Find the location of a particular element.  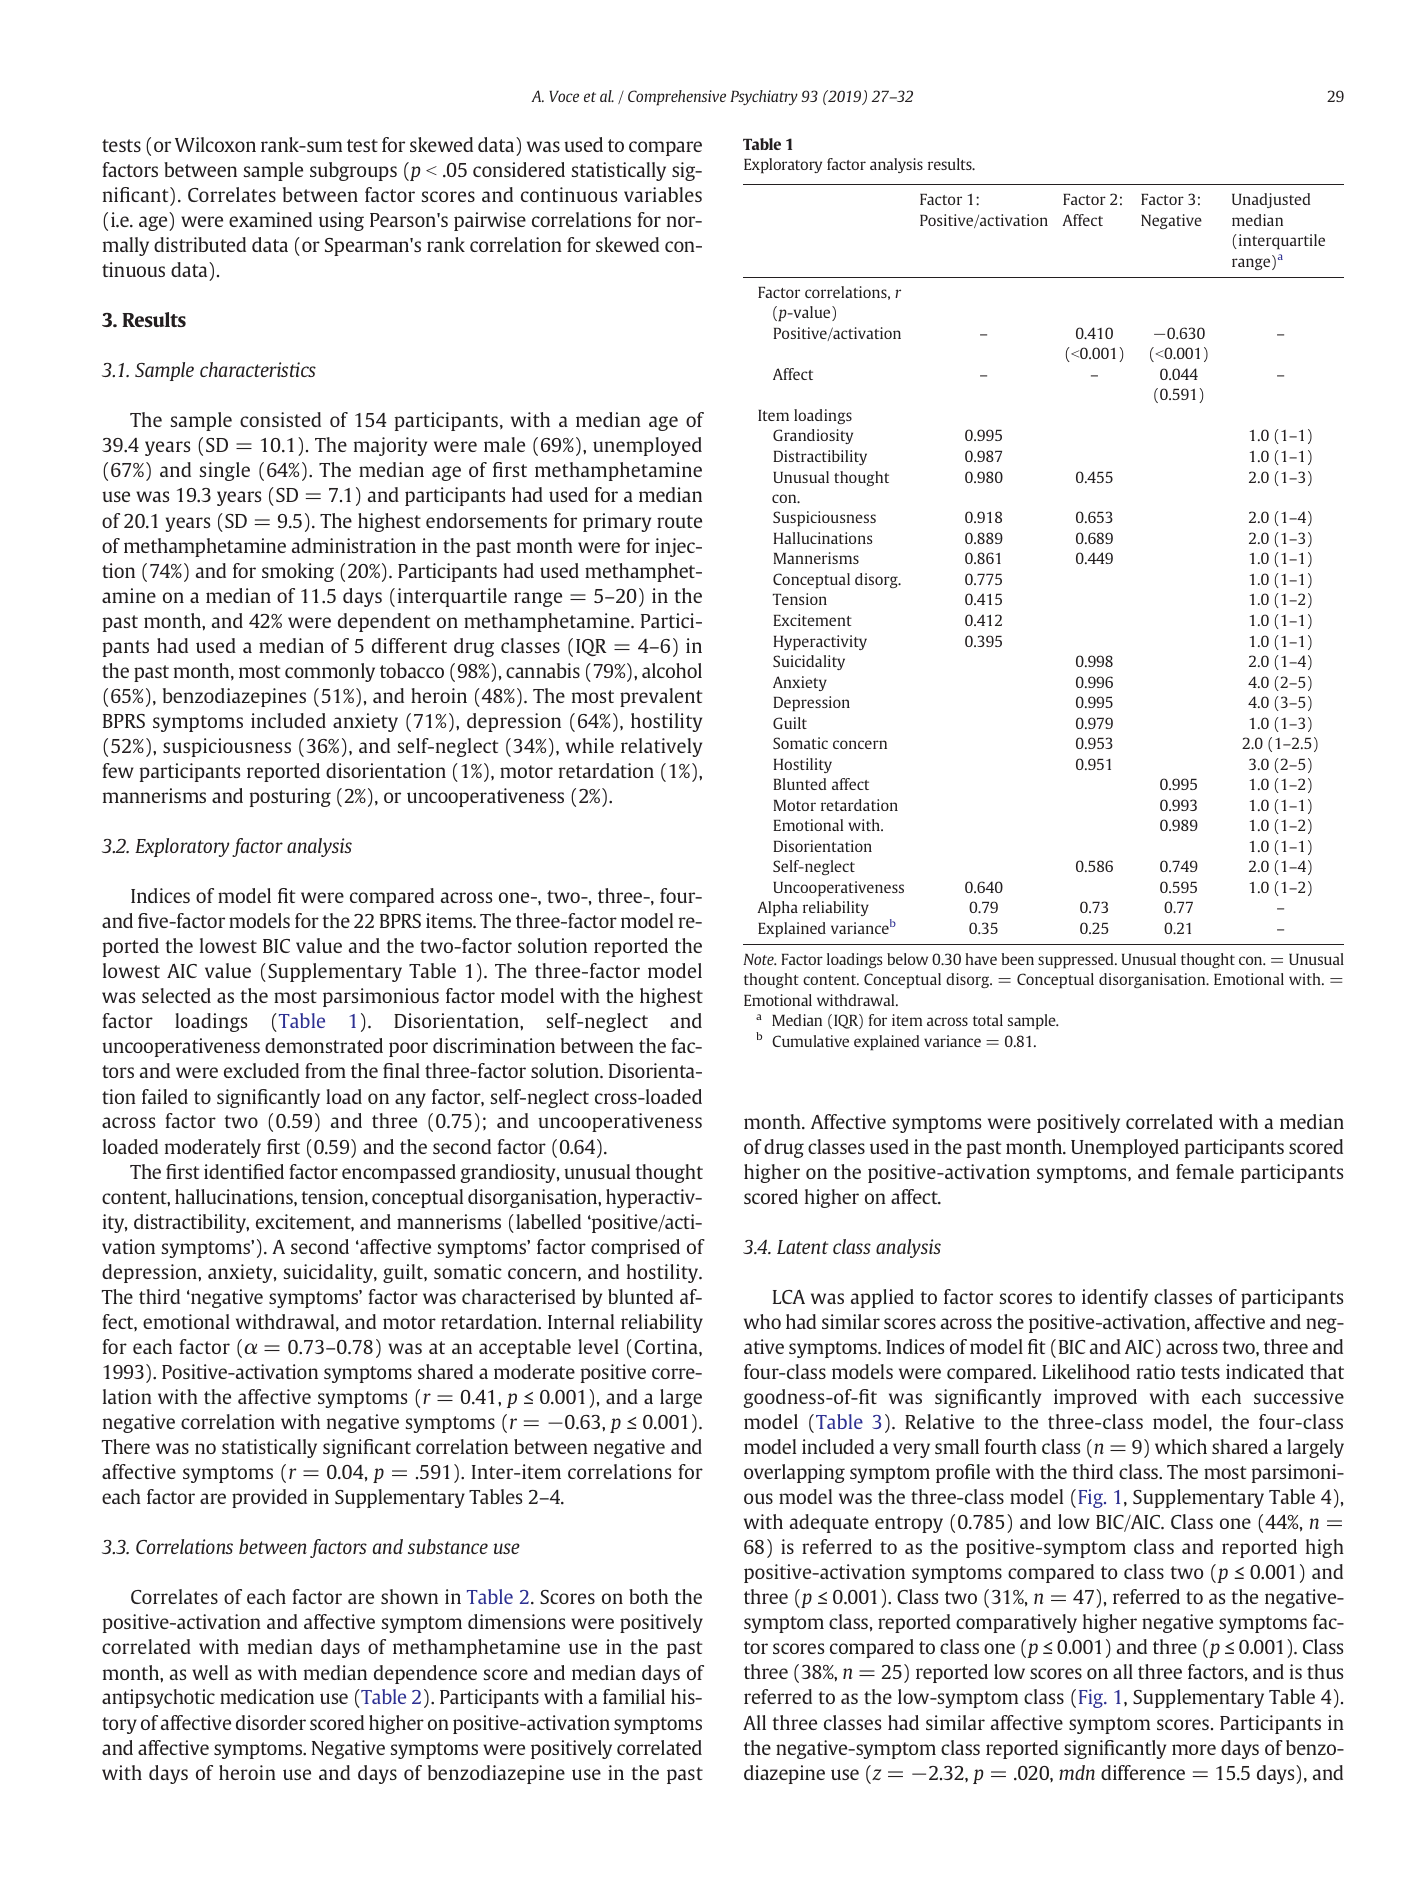

There is located at coordinates (126, 1446).
